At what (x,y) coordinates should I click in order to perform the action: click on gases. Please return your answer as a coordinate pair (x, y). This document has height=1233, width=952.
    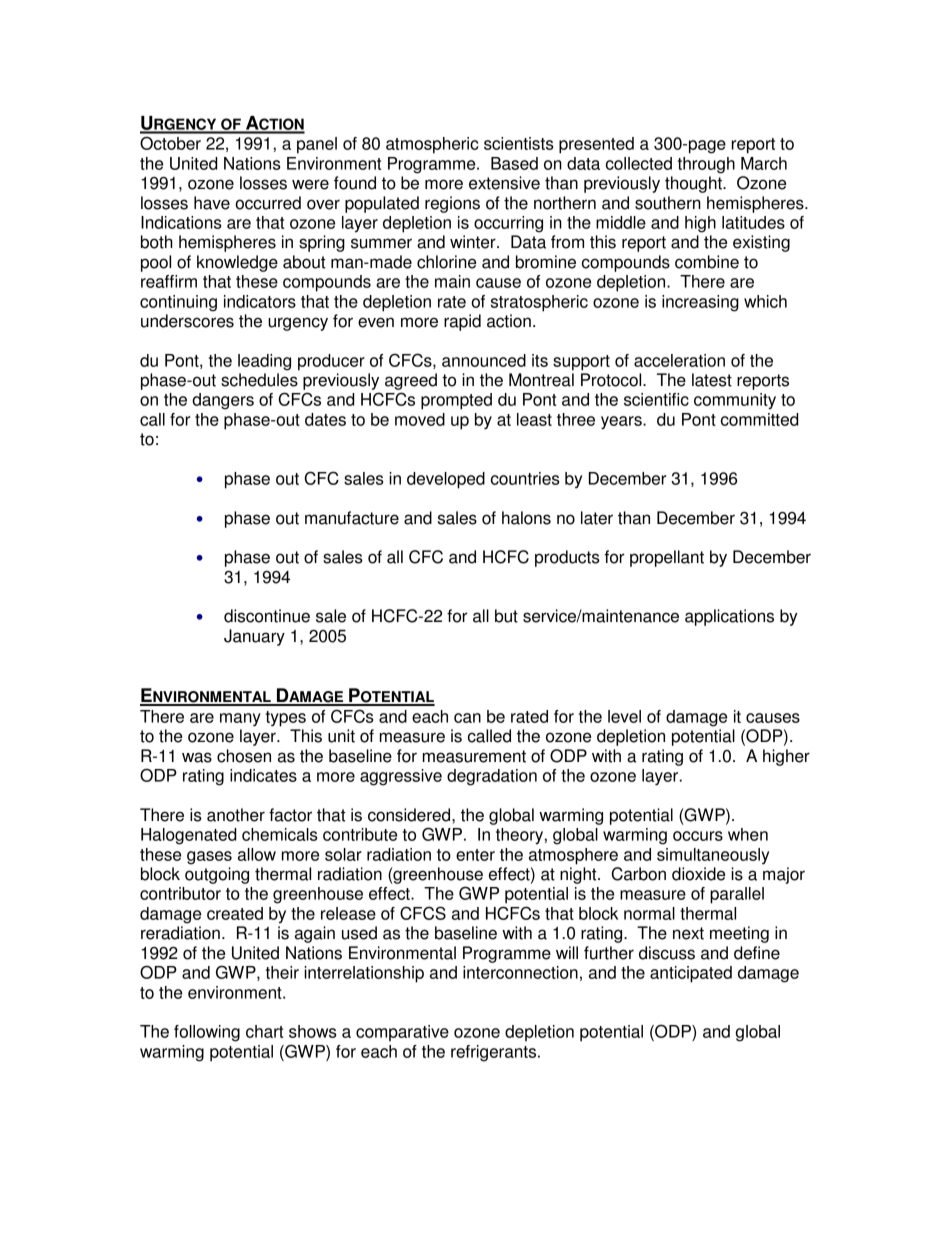
    Looking at the image, I should click on (209, 858).
